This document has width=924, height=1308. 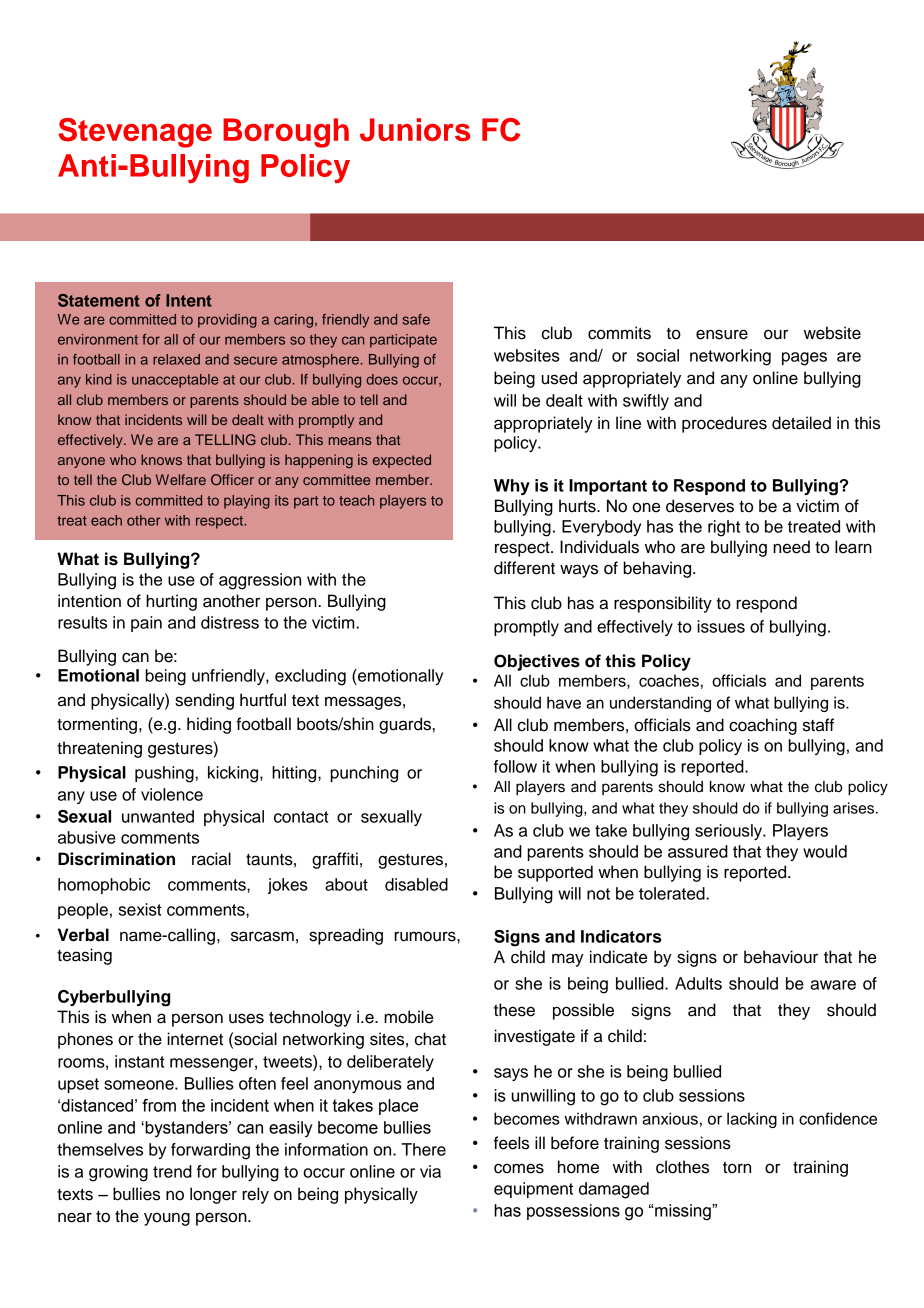 I want to click on torn, so click(x=737, y=1168).
